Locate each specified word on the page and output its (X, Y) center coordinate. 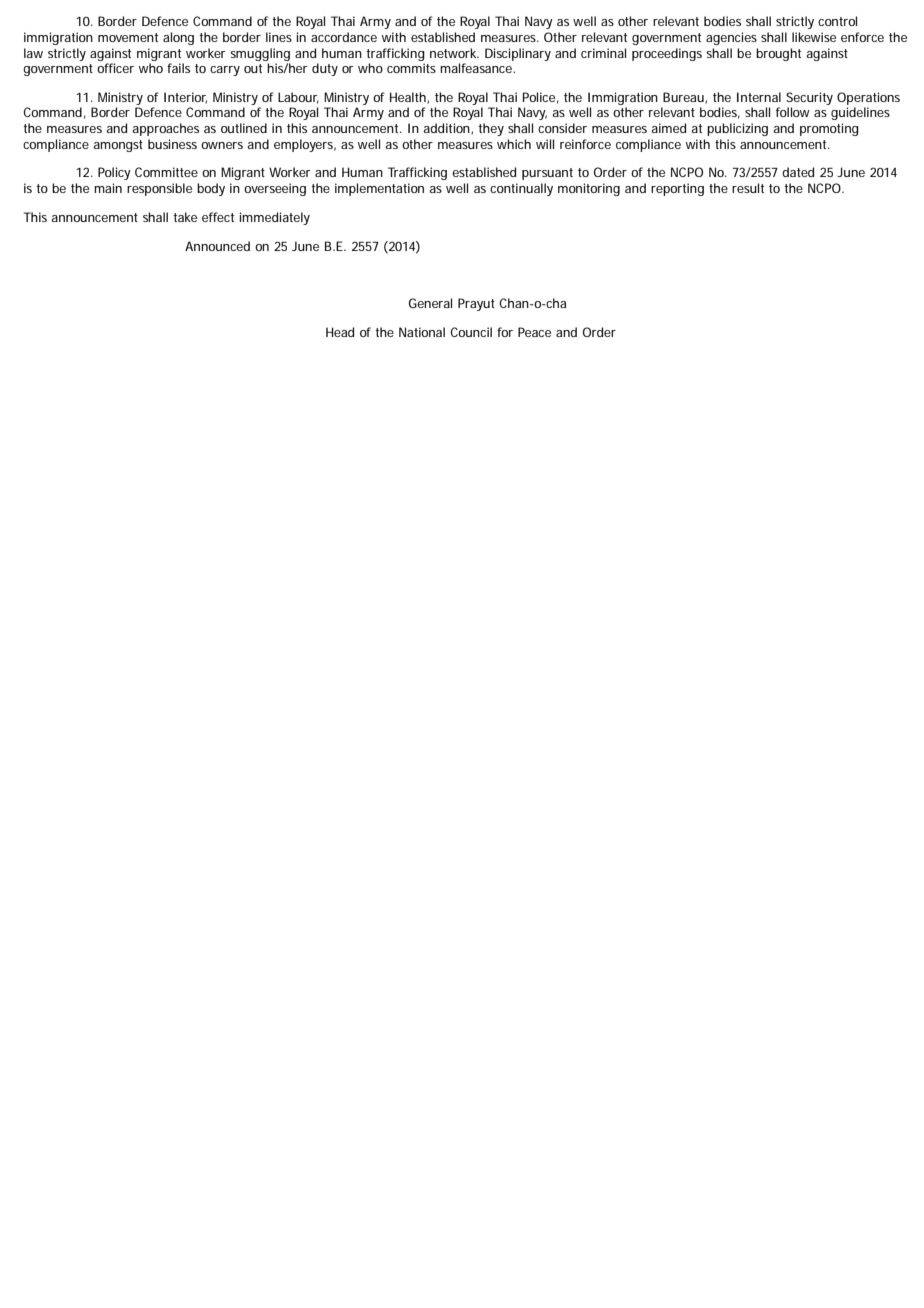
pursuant (547, 174)
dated (798, 172)
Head (340, 332)
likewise (814, 37)
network (453, 53)
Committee (166, 172)
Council (471, 332)
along (178, 38)
